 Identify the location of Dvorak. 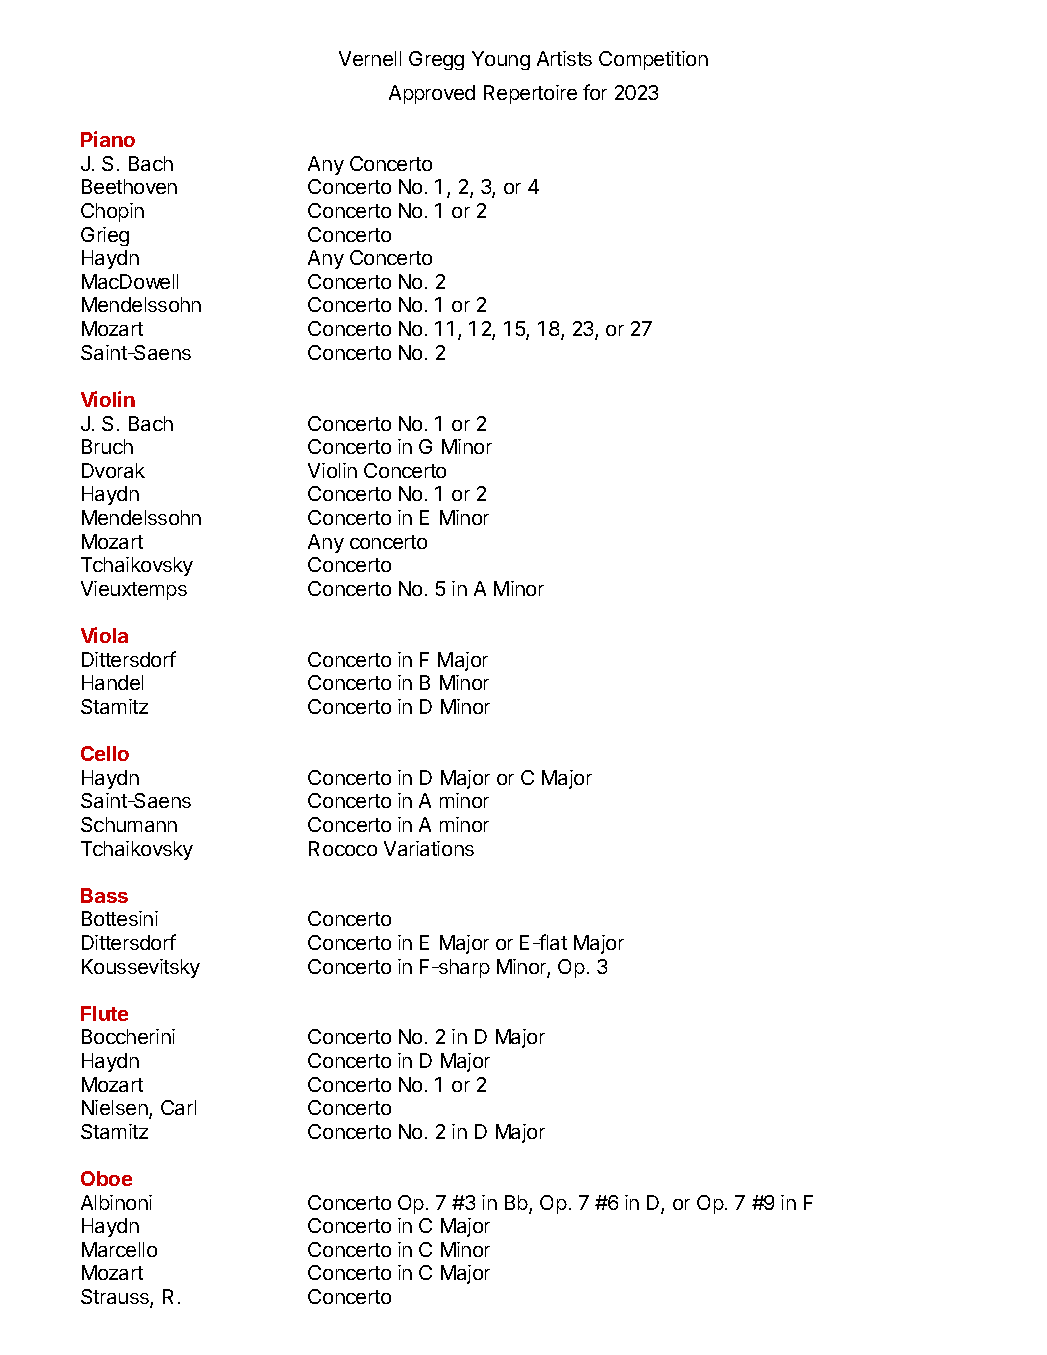
(113, 470).
